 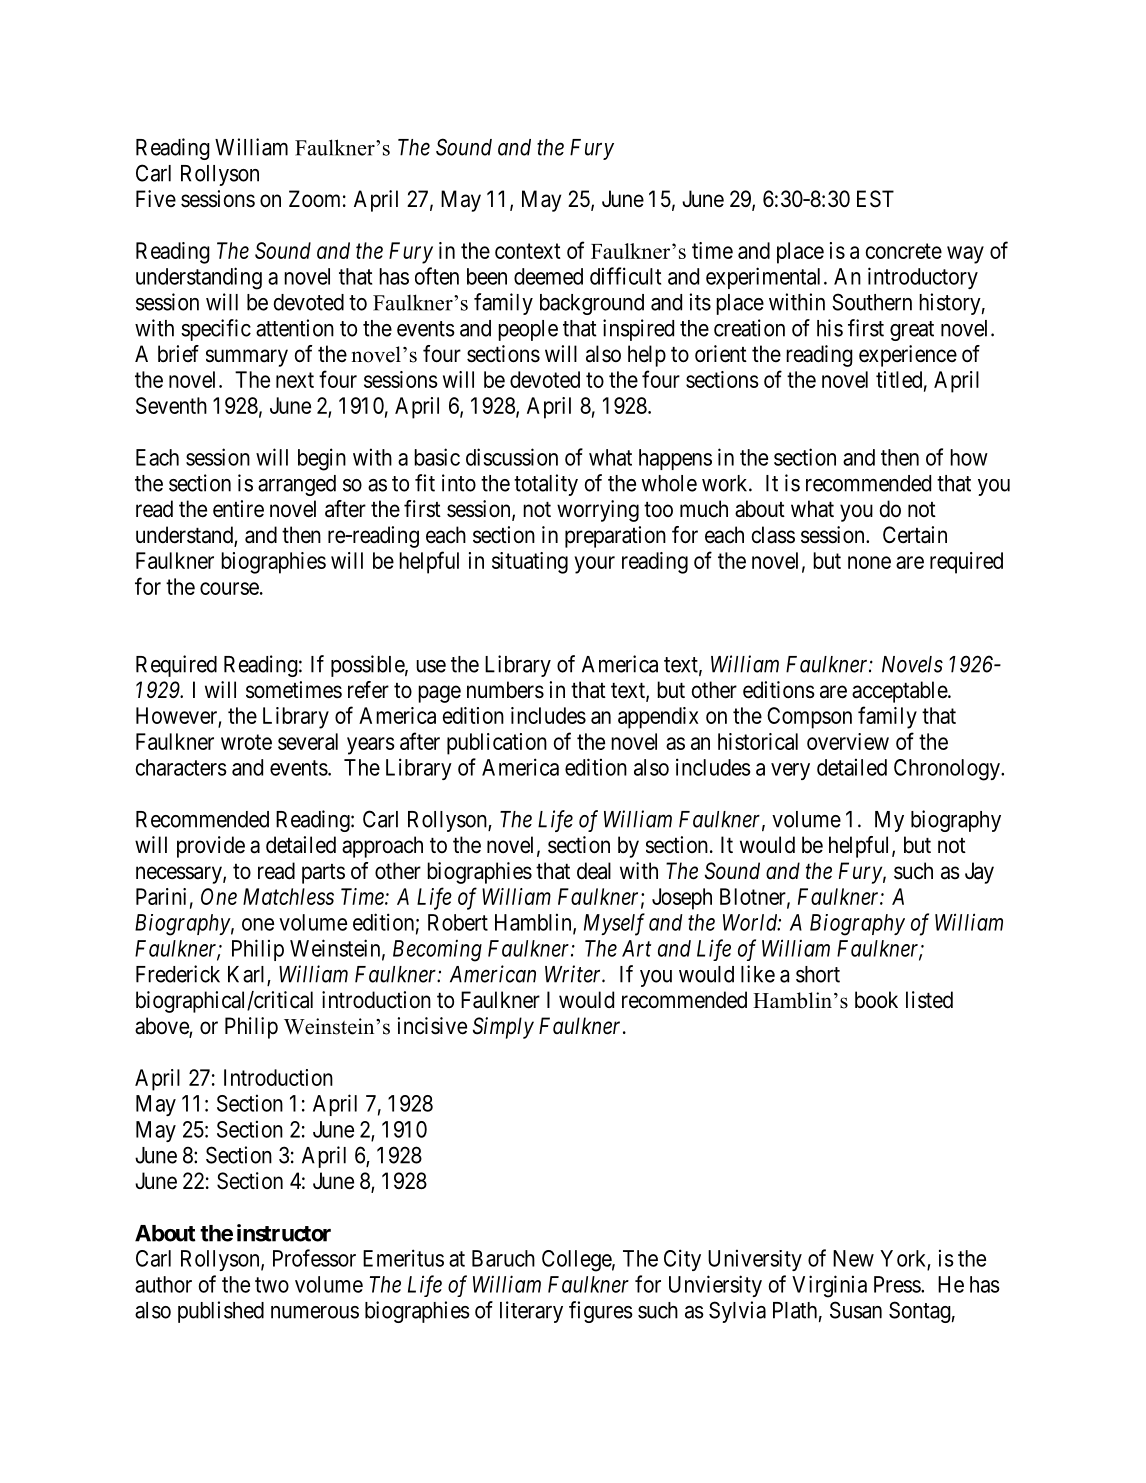 I want to click on numbers, so click(x=505, y=690).
